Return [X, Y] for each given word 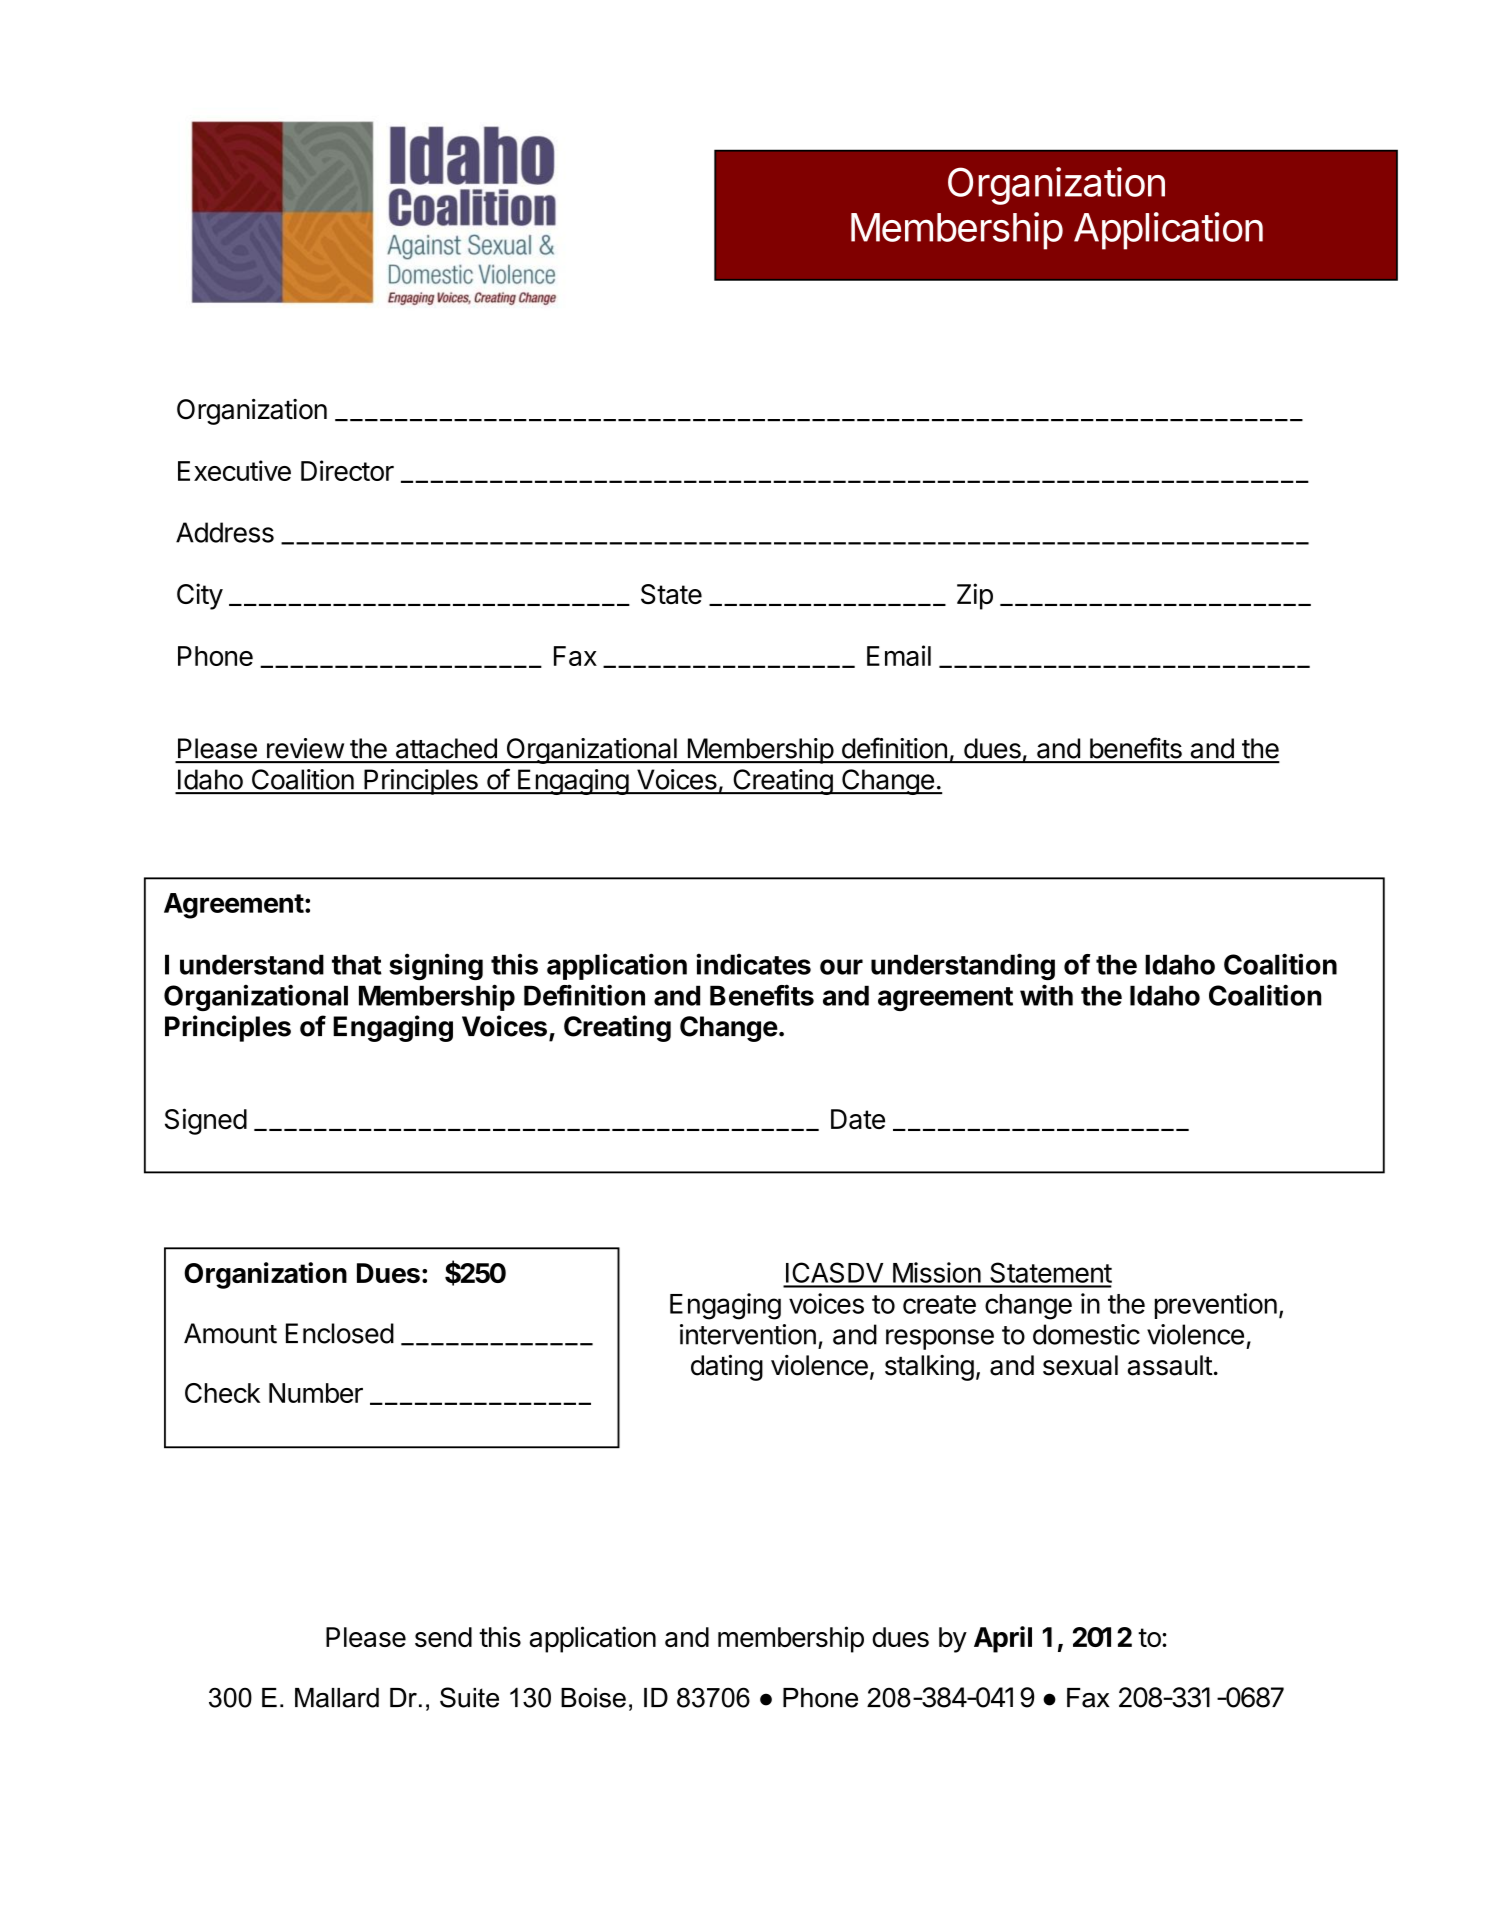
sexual [1080, 1365]
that [357, 964]
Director [347, 470]
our [841, 967]
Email [899, 655]
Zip [975, 596]
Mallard [337, 1698]
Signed [206, 1121]
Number [316, 1393]
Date [858, 1119]
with [1046, 995]
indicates [753, 964]
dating [727, 1368]
